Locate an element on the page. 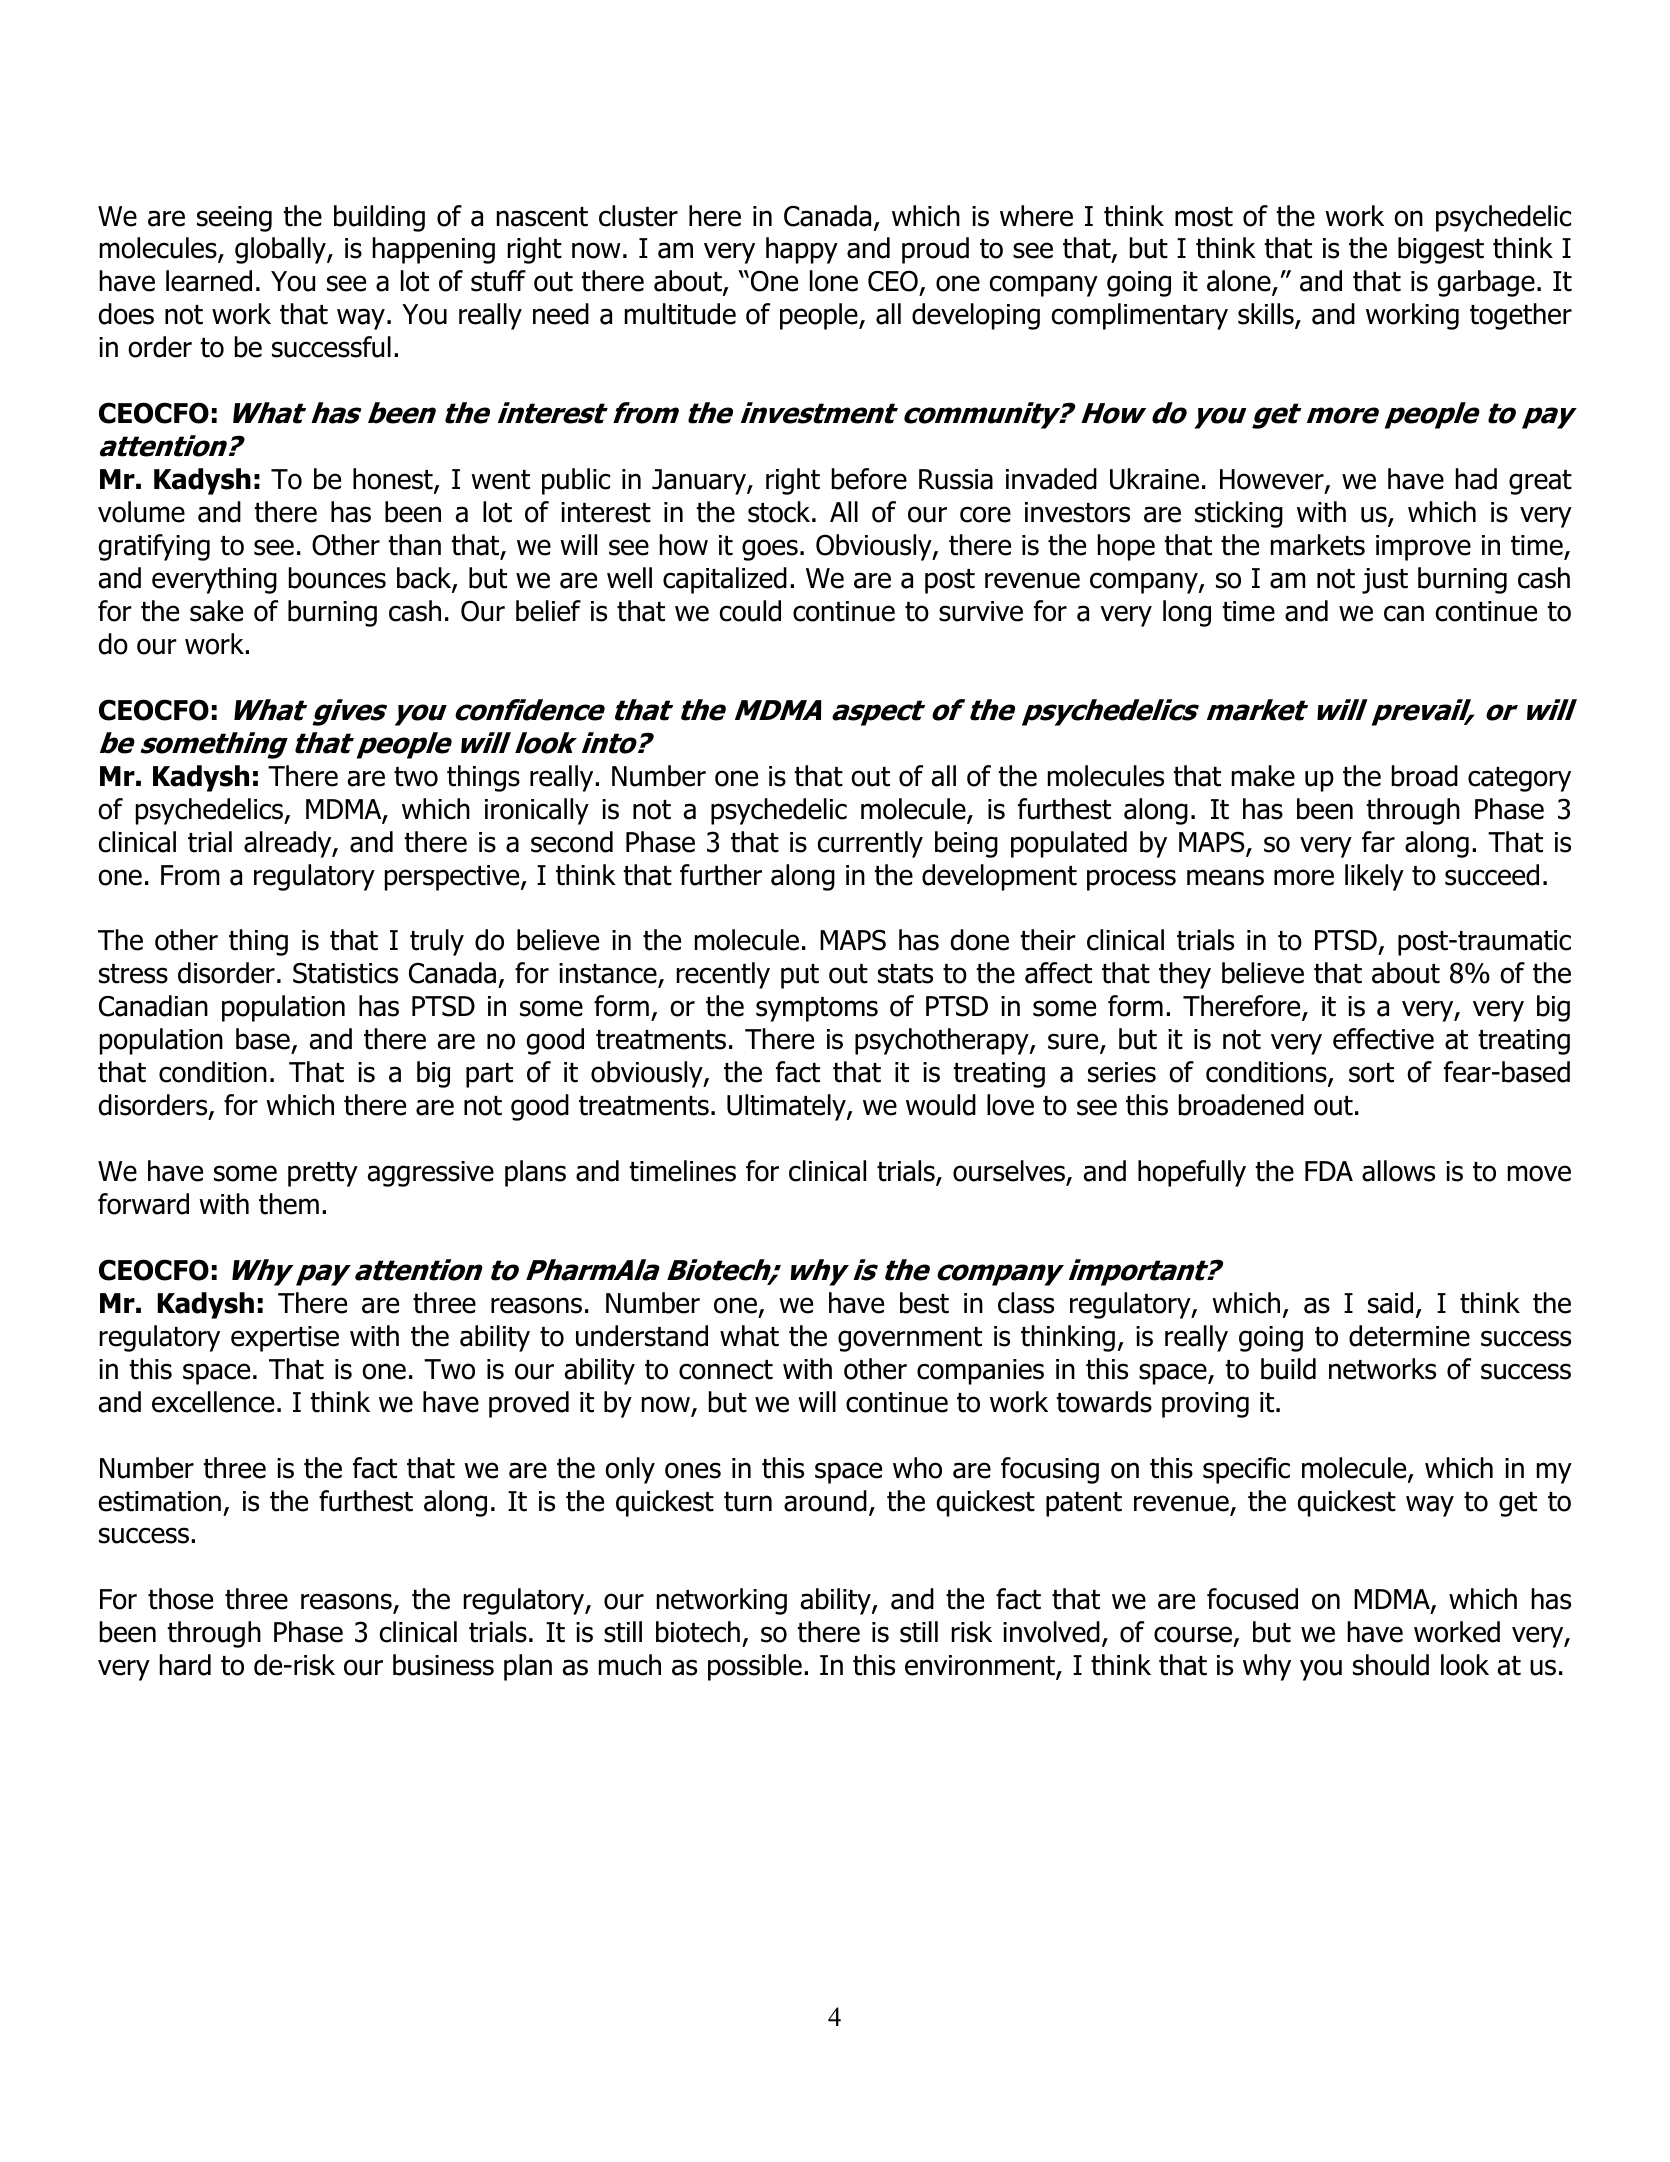 The height and width of the image is (2162, 1670). possible is located at coordinates (755, 1667).
